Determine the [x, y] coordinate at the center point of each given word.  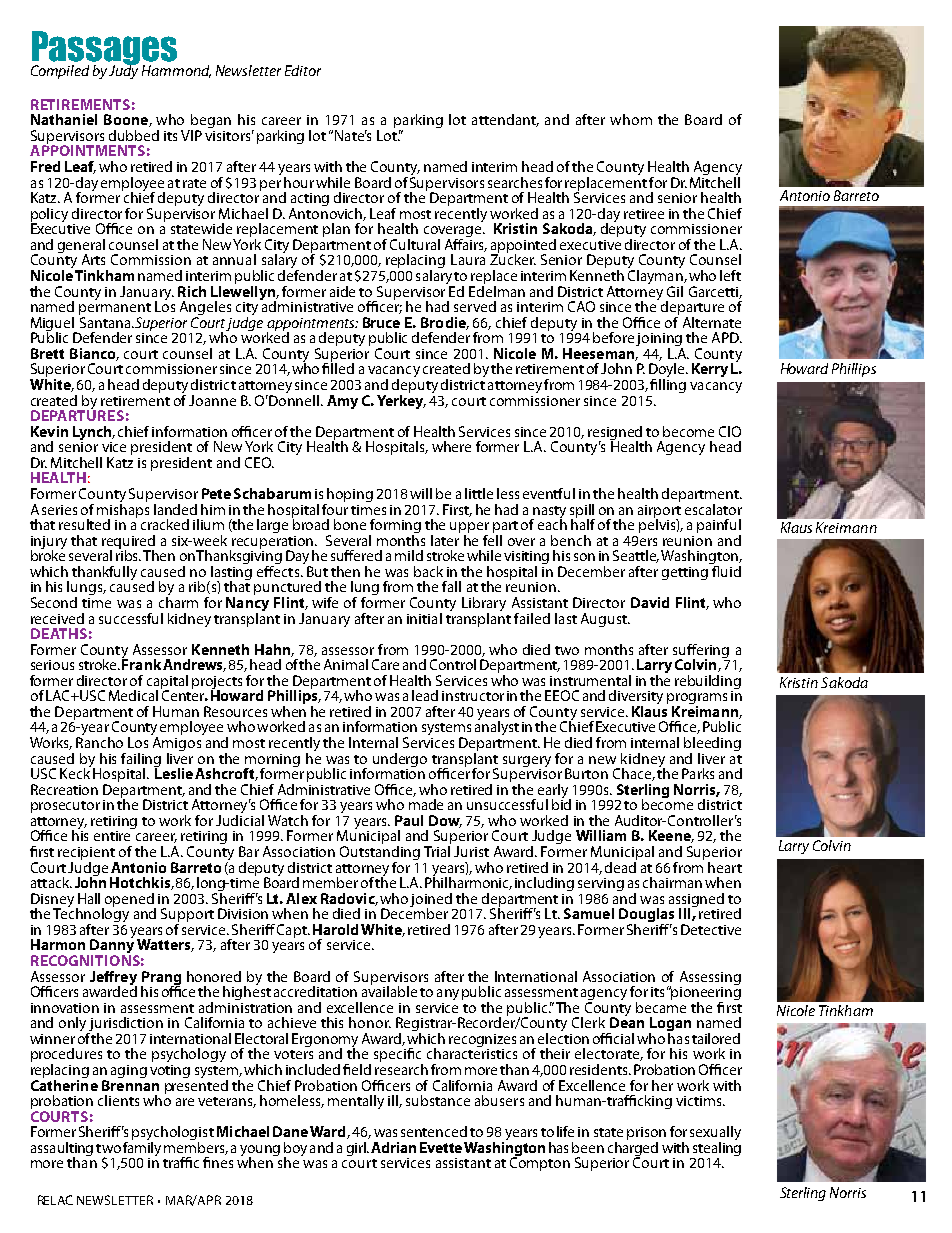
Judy [123, 71]
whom [631, 119]
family [141, 1149]
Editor [303, 70]
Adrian [393, 1147]
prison [646, 1135]
